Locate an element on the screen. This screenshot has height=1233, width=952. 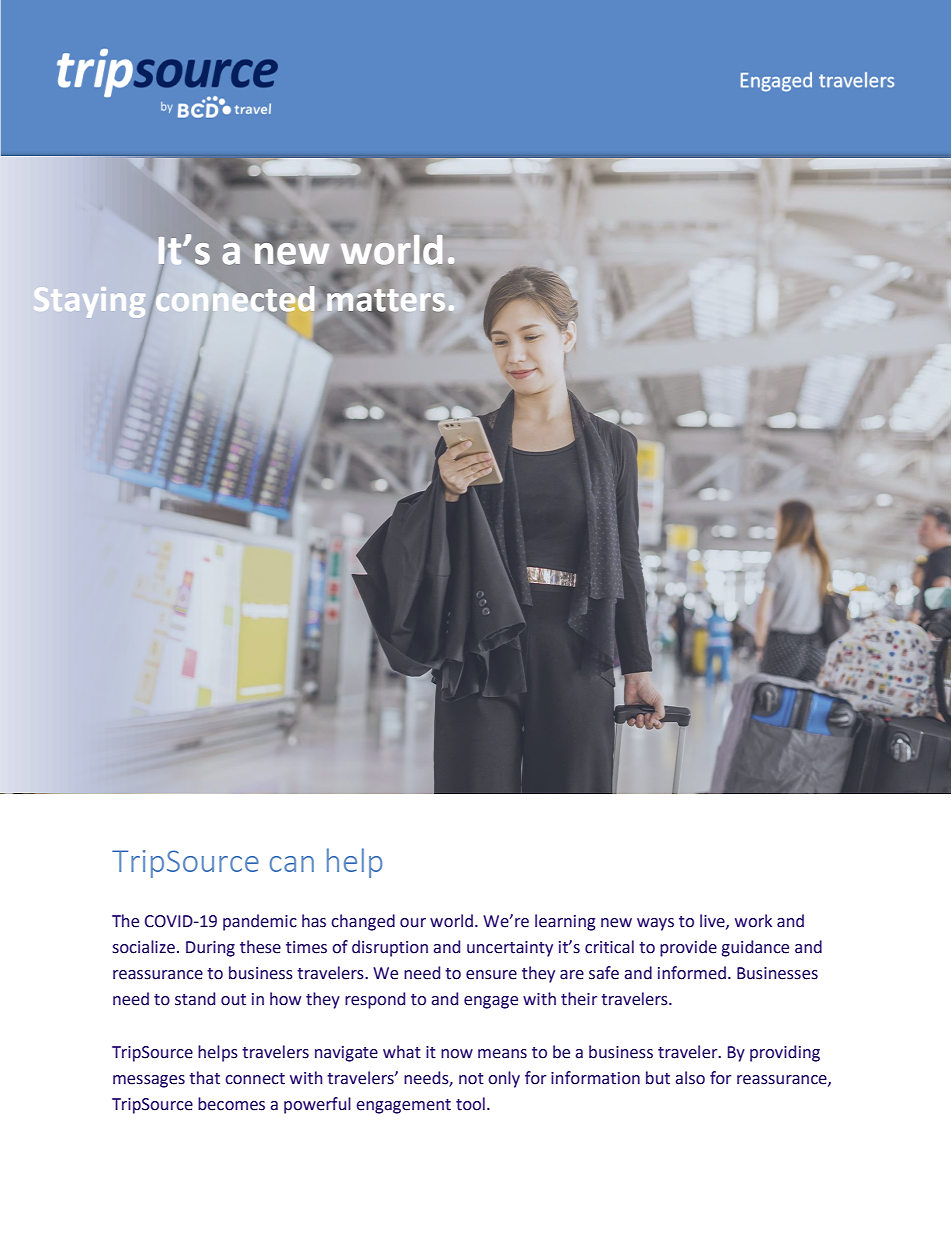
messages is located at coordinates (149, 1081).
